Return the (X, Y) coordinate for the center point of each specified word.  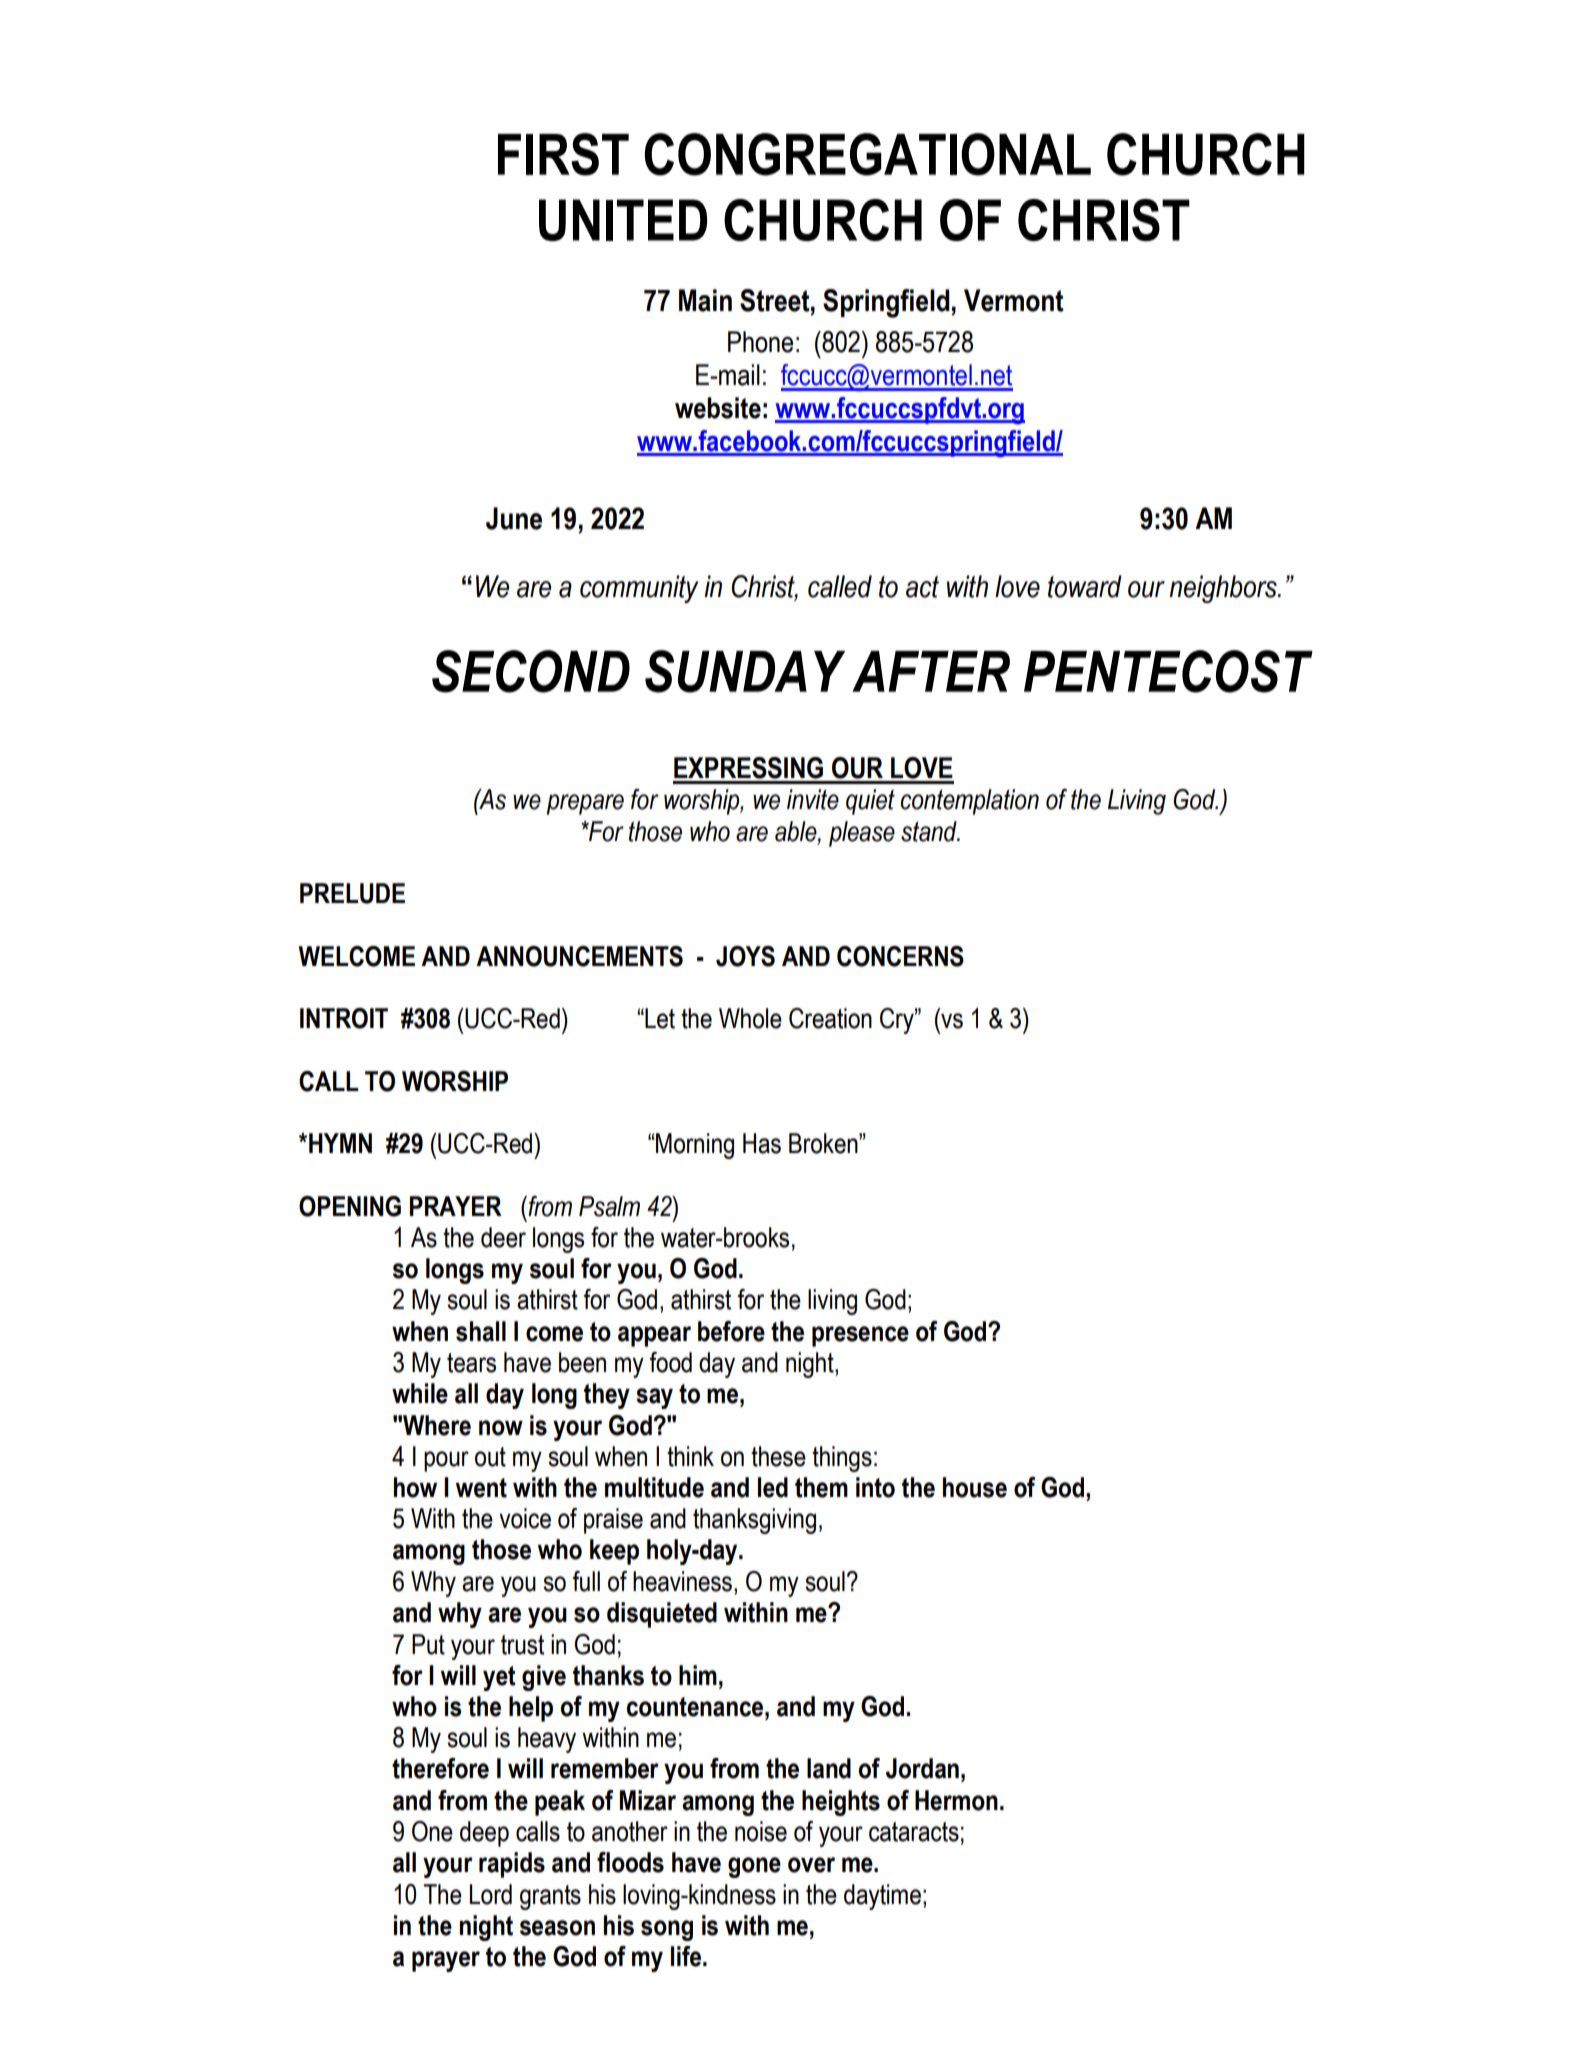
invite (813, 799)
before (731, 1331)
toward (1085, 586)
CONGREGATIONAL (868, 154)
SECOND (531, 671)
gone (754, 1867)
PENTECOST (1168, 671)
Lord (491, 1894)
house (975, 1487)
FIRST (563, 154)
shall (481, 1331)
